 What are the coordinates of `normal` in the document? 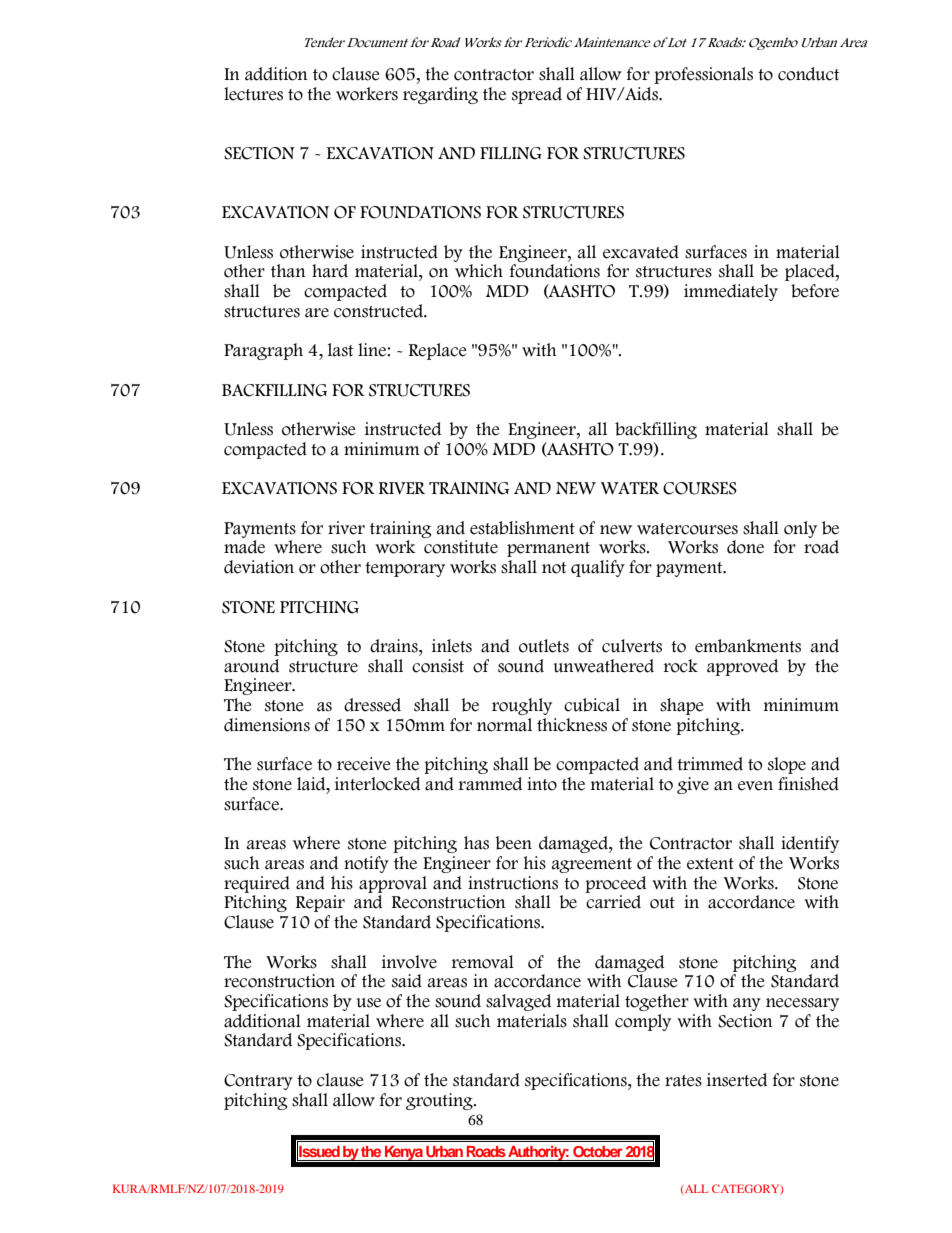 It's located at (504, 725).
